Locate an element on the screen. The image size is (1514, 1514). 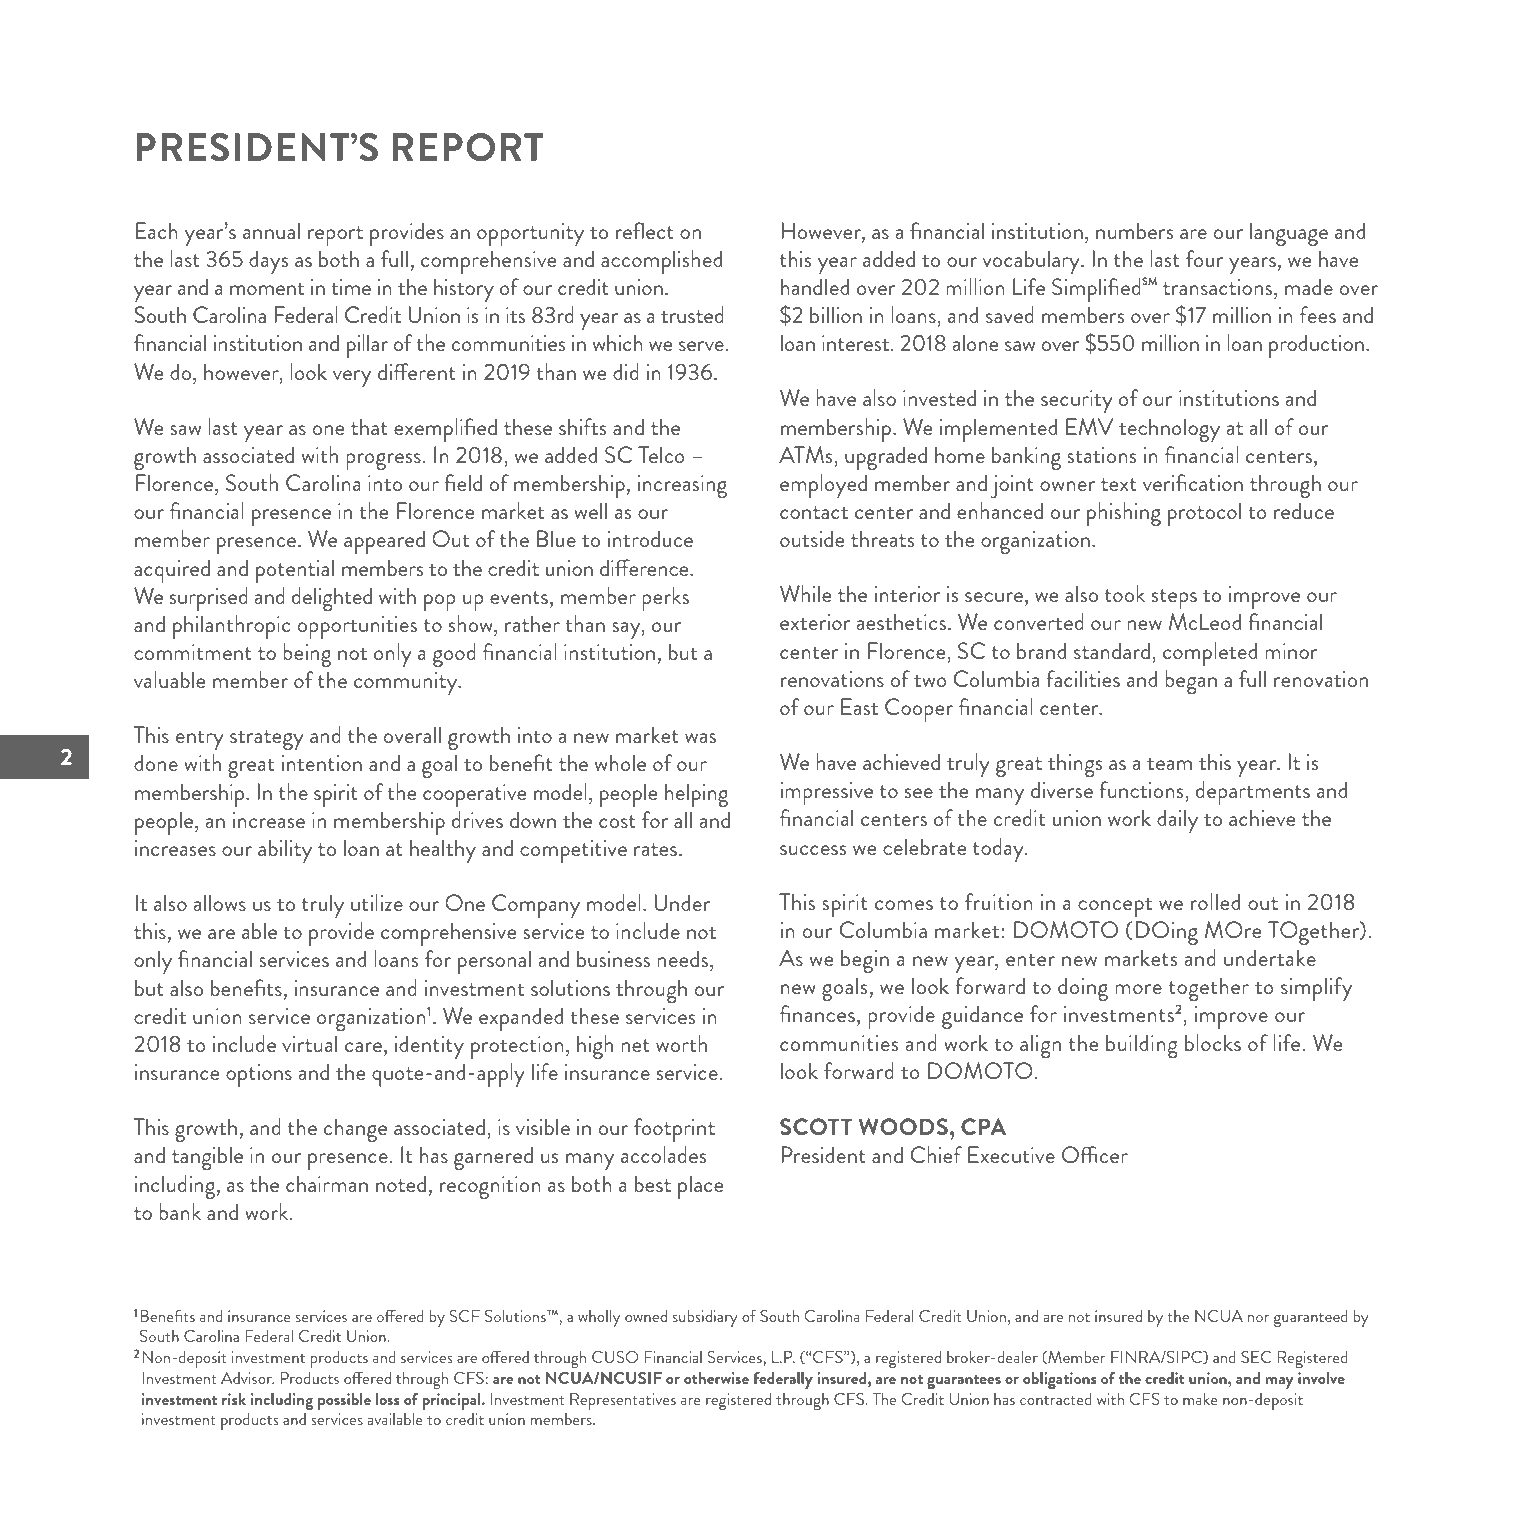
accomplished is located at coordinates (661, 262).
